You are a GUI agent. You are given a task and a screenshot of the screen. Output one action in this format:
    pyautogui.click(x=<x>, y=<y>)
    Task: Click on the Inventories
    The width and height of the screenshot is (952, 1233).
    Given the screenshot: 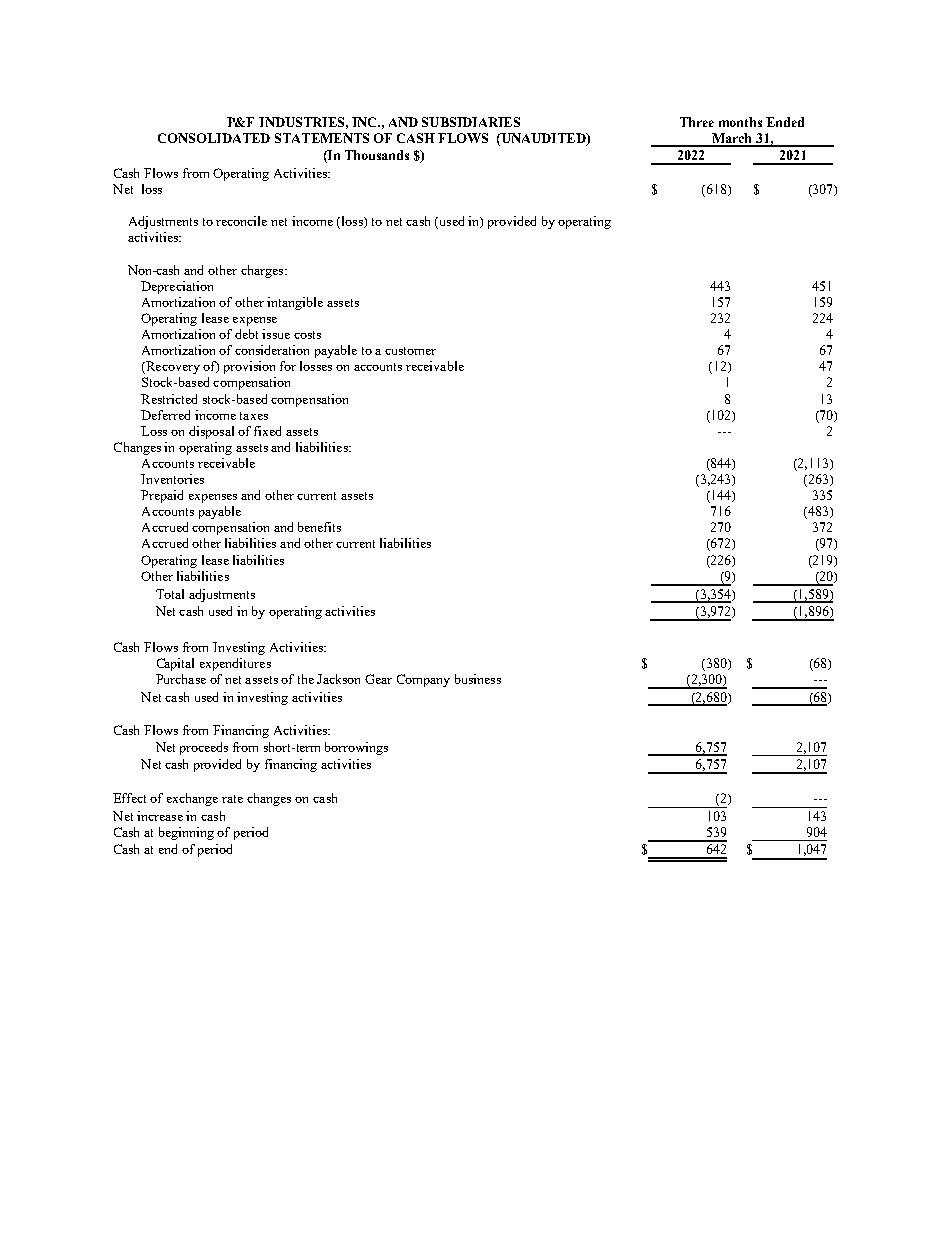 What is the action you would take?
    pyautogui.click(x=172, y=479)
